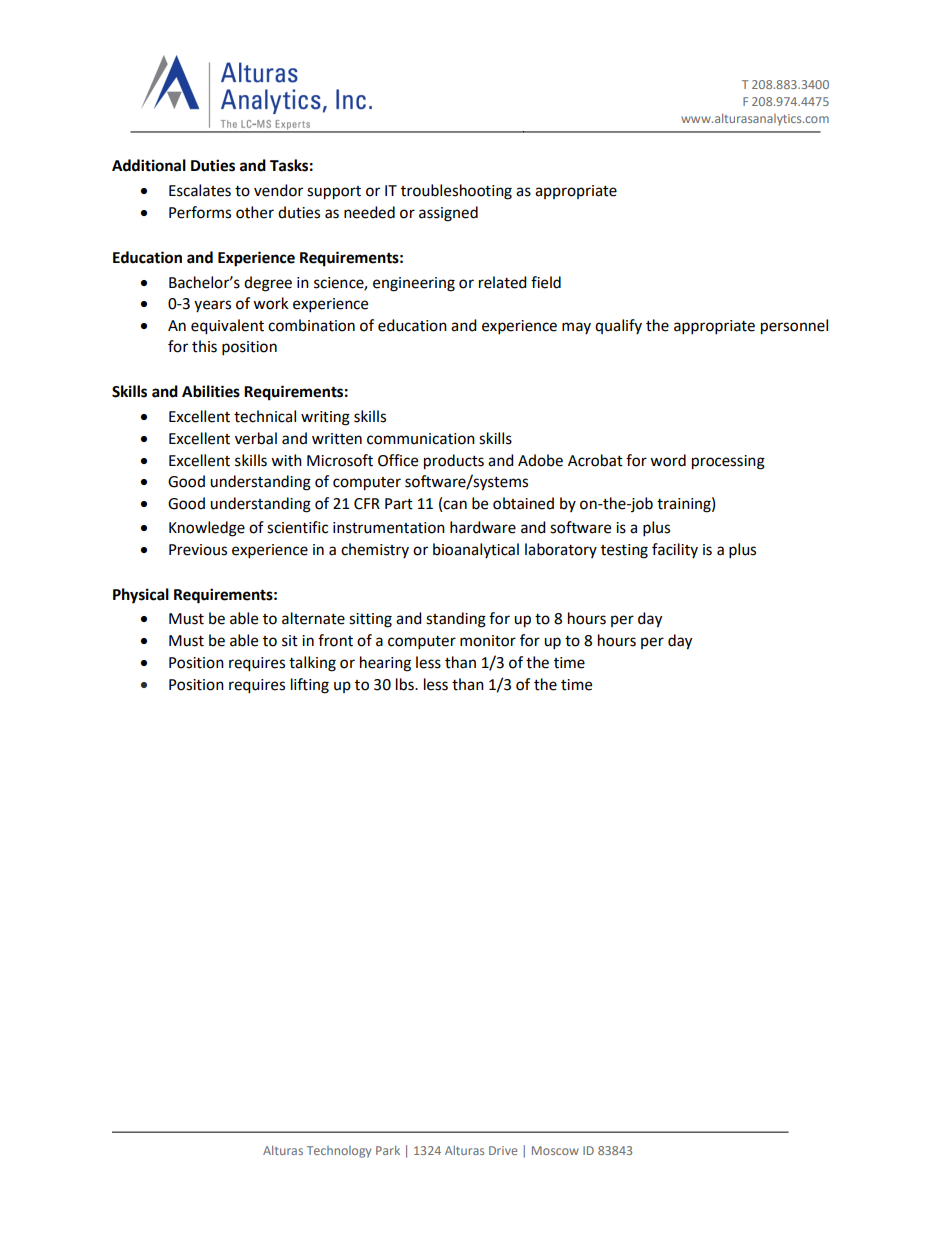 This page has width=952, height=1233. What do you see at coordinates (675, 550) in the page?
I see `facility` at bounding box center [675, 550].
